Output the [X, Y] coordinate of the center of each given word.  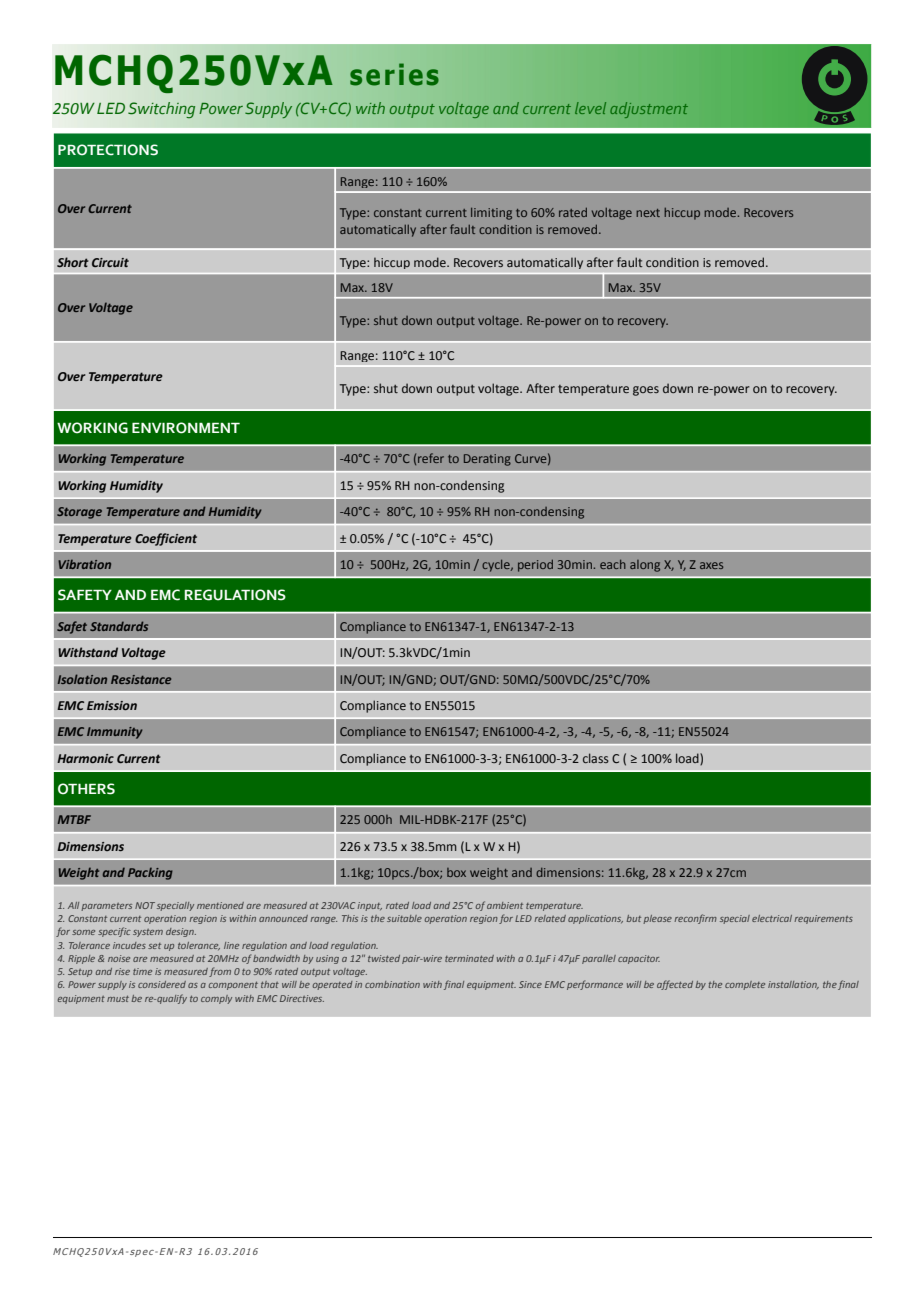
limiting [491, 214]
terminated [469, 958]
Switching [161, 110]
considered [162, 984]
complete [745, 985]
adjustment [649, 110]
